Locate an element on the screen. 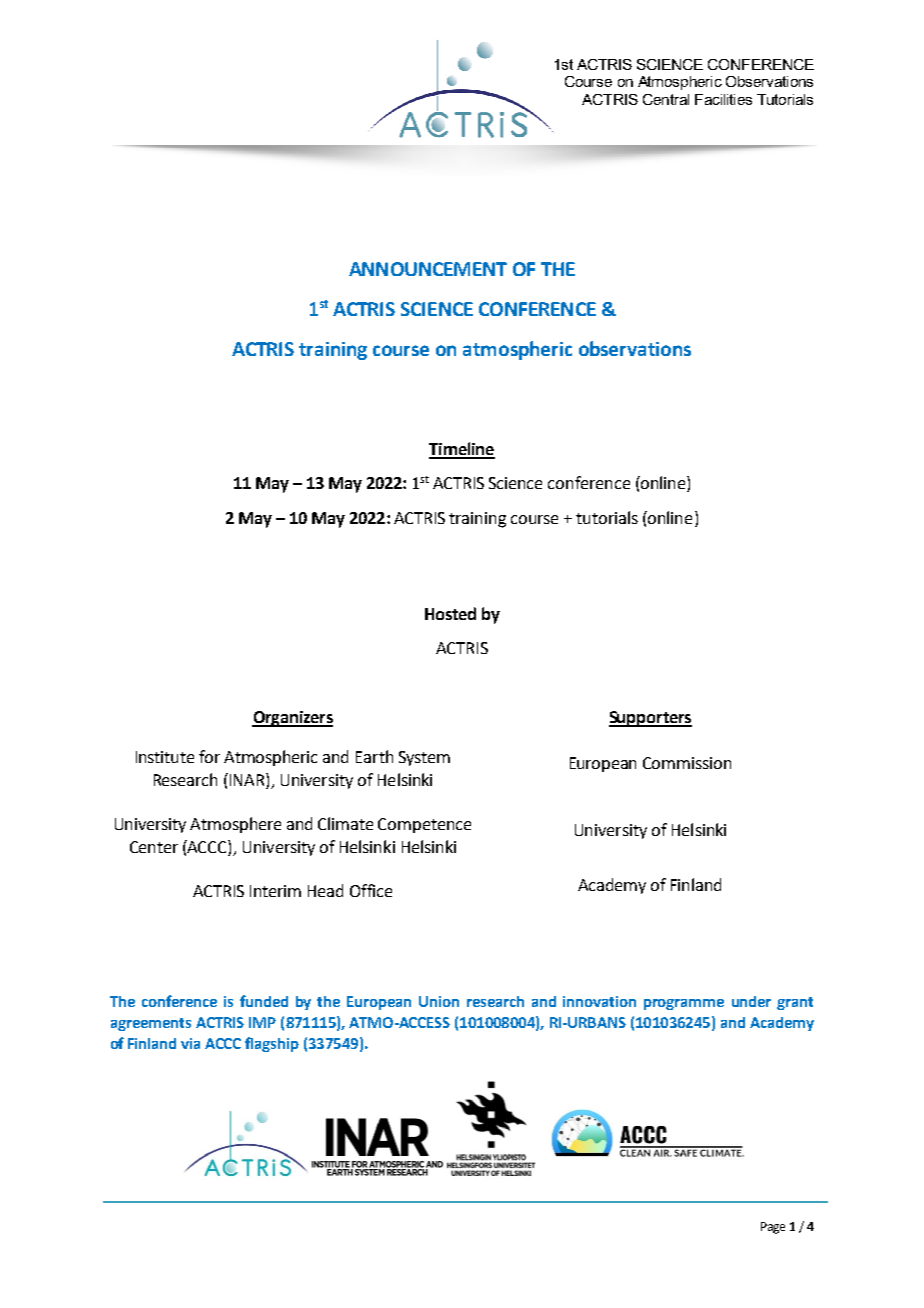 The height and width of the screenshot is (1308, 924). Hosted is located at coordinates (450, 613).
